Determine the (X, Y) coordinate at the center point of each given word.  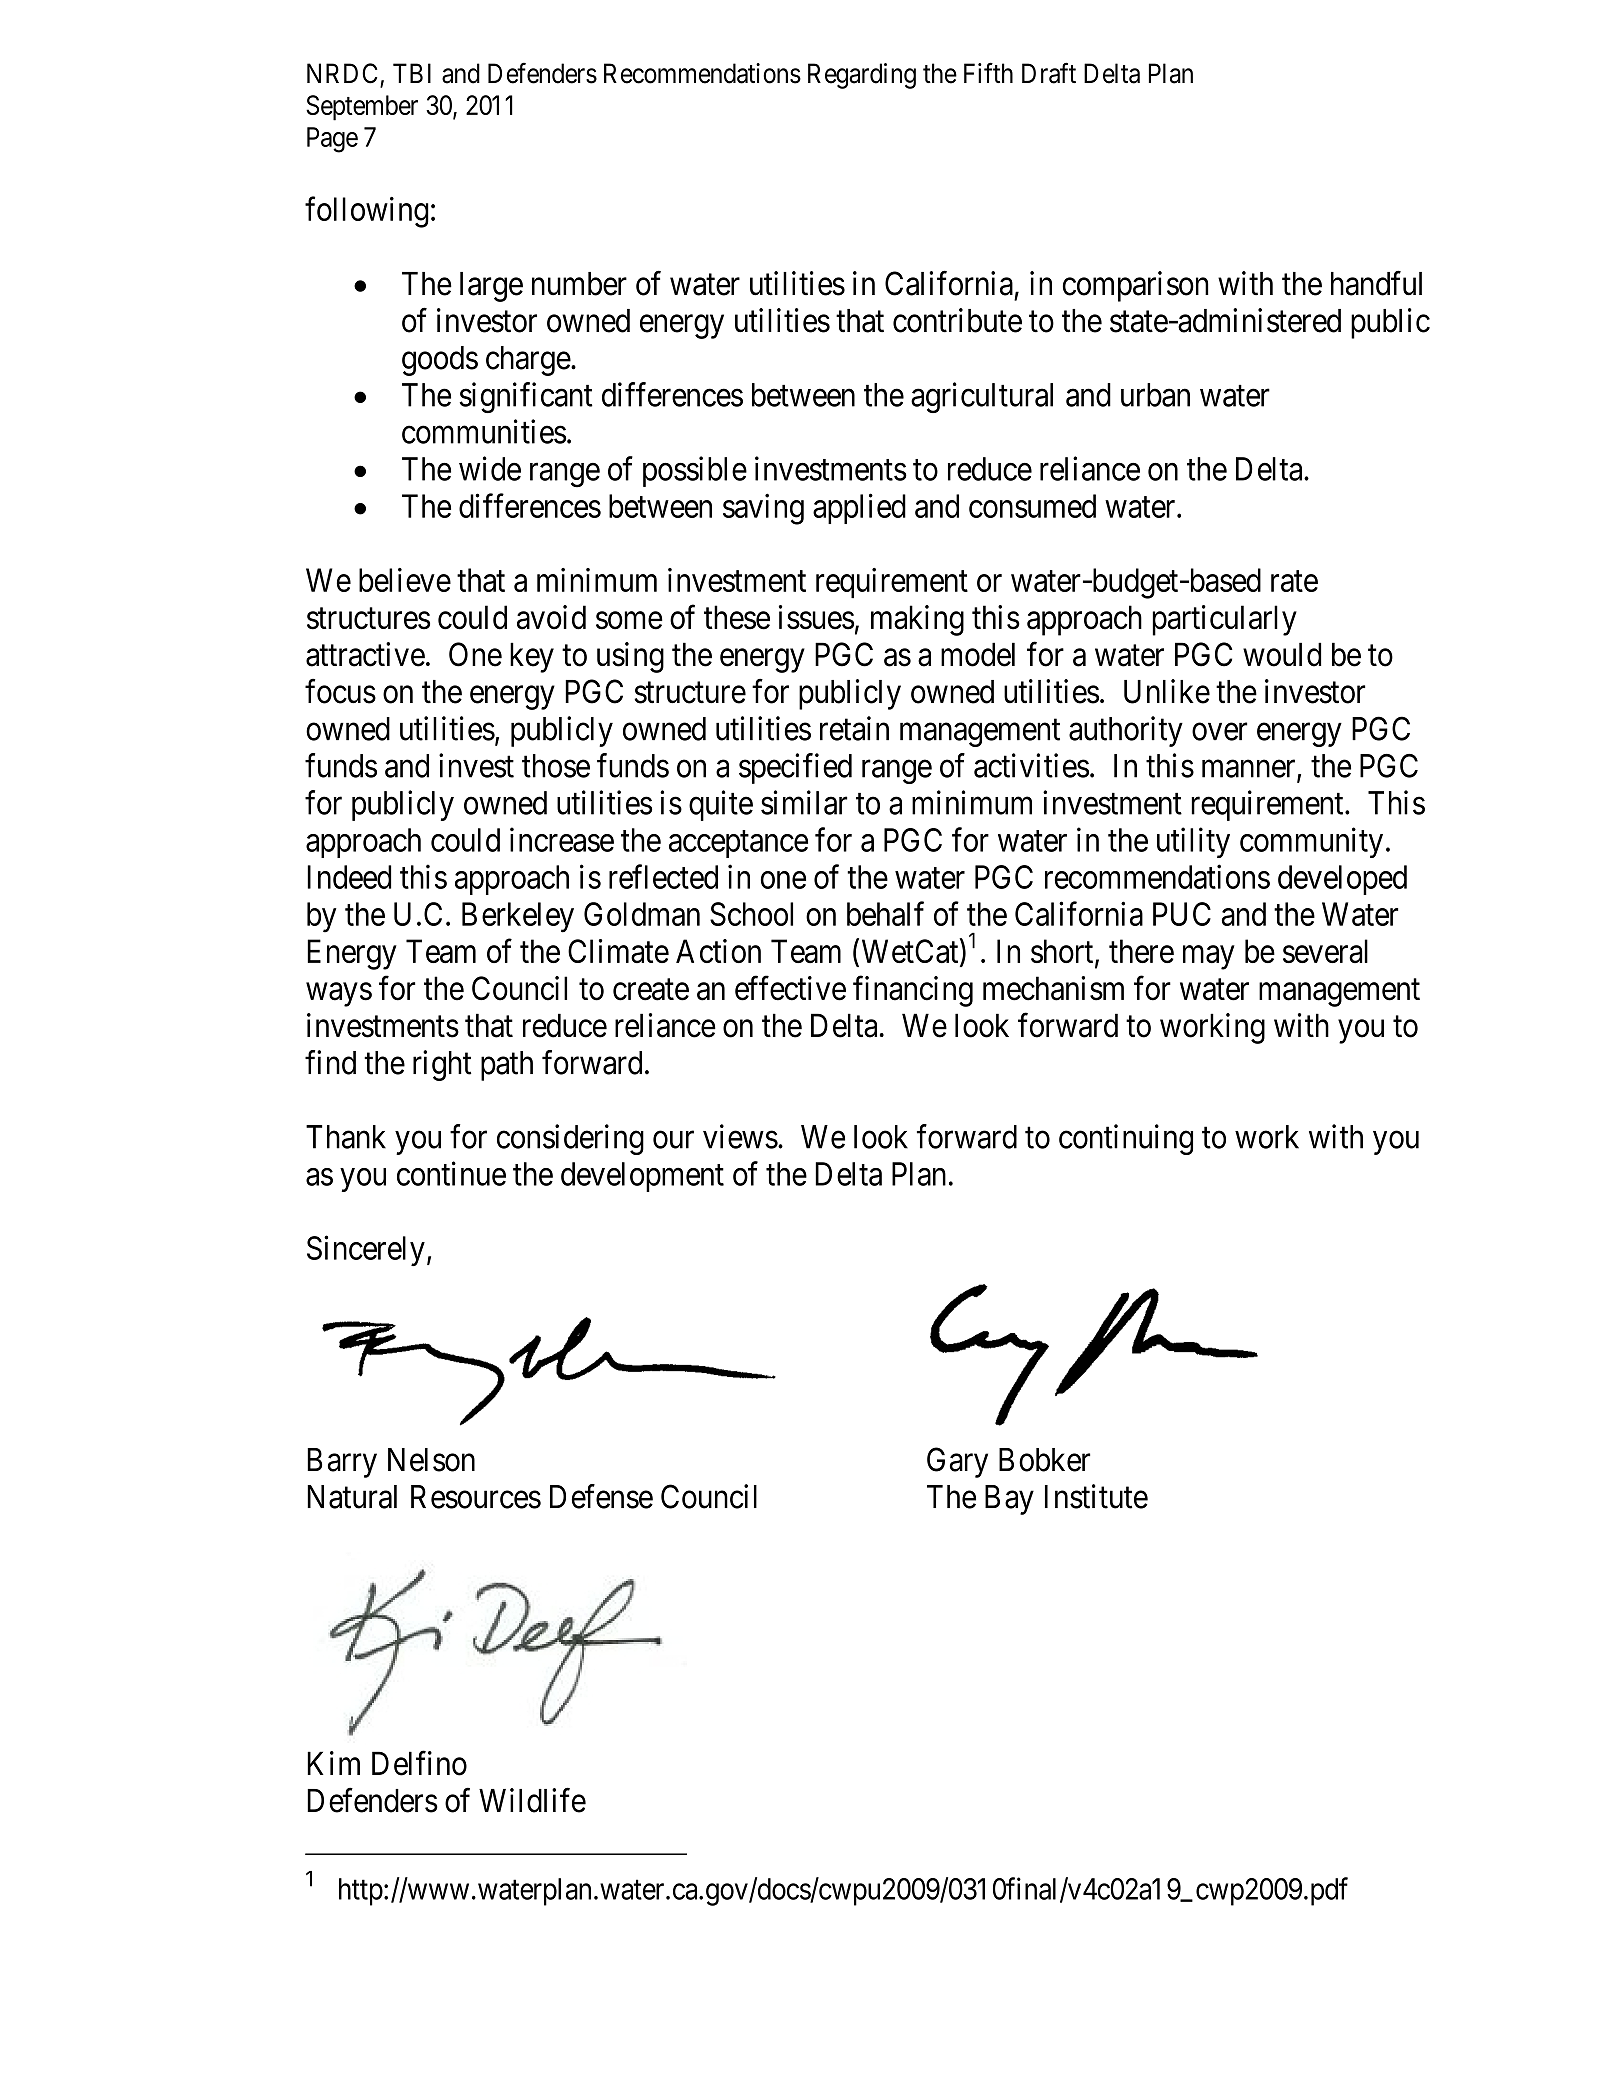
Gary (957, 1462)
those (556, 766)
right (442, 1065)
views (740, 1136)
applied (859, 508)
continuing (1126, 1139)
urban (1155, 395)
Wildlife (532, 1800)
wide (490, 468)
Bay (1009, 1500)
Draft (1049, 73)
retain (854, 728)
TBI (412, 73)
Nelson (431, 1460)
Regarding (862, 76)
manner (1250, 770)
